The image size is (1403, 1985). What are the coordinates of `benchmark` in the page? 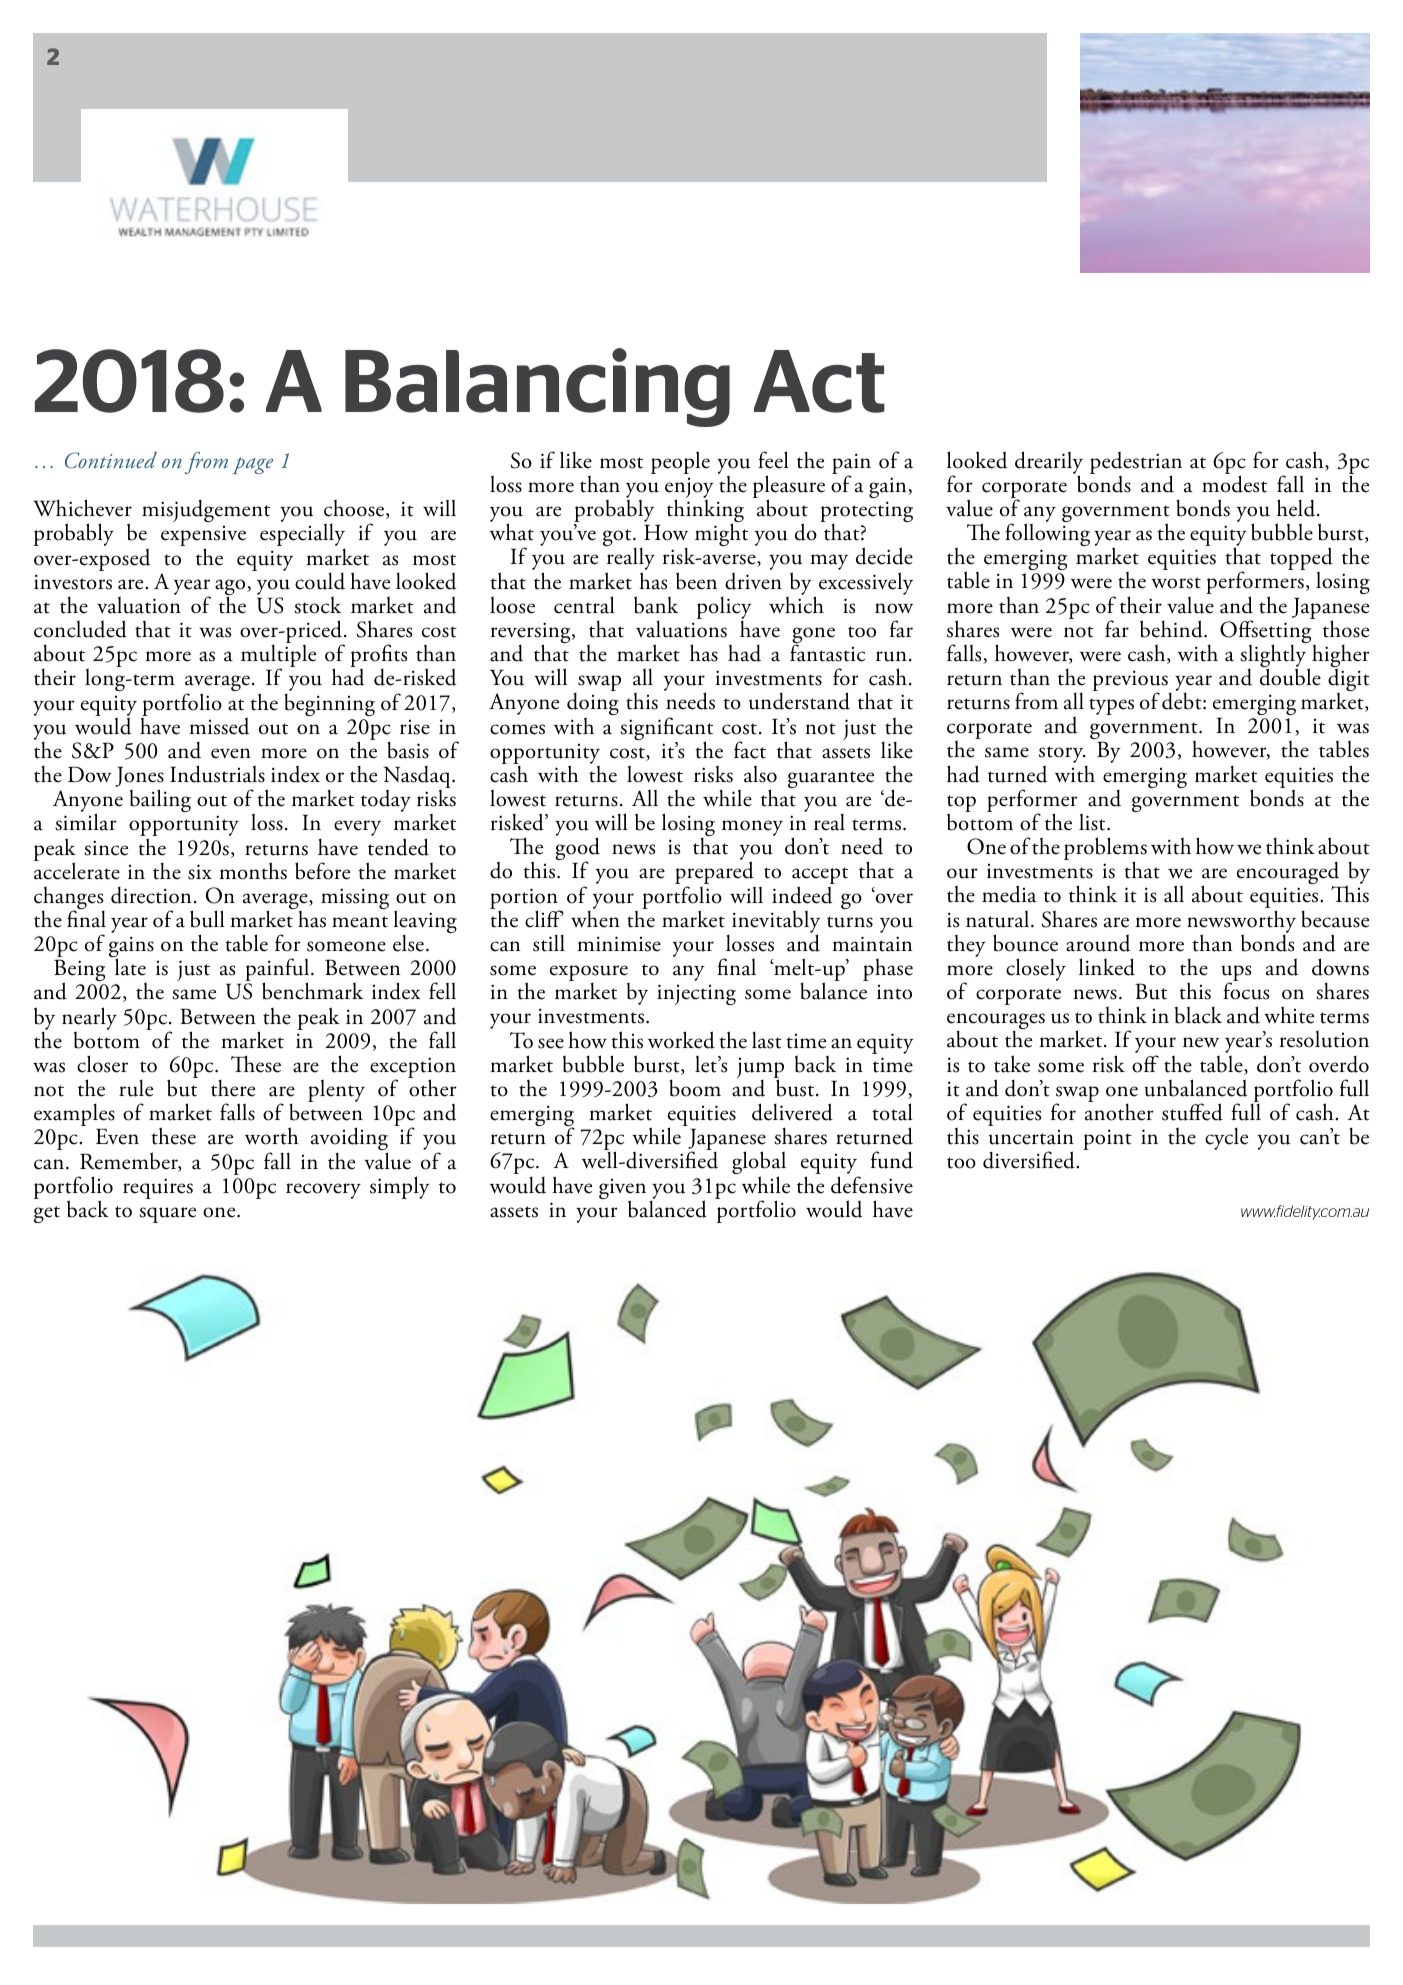 It's located at (312, 991).
